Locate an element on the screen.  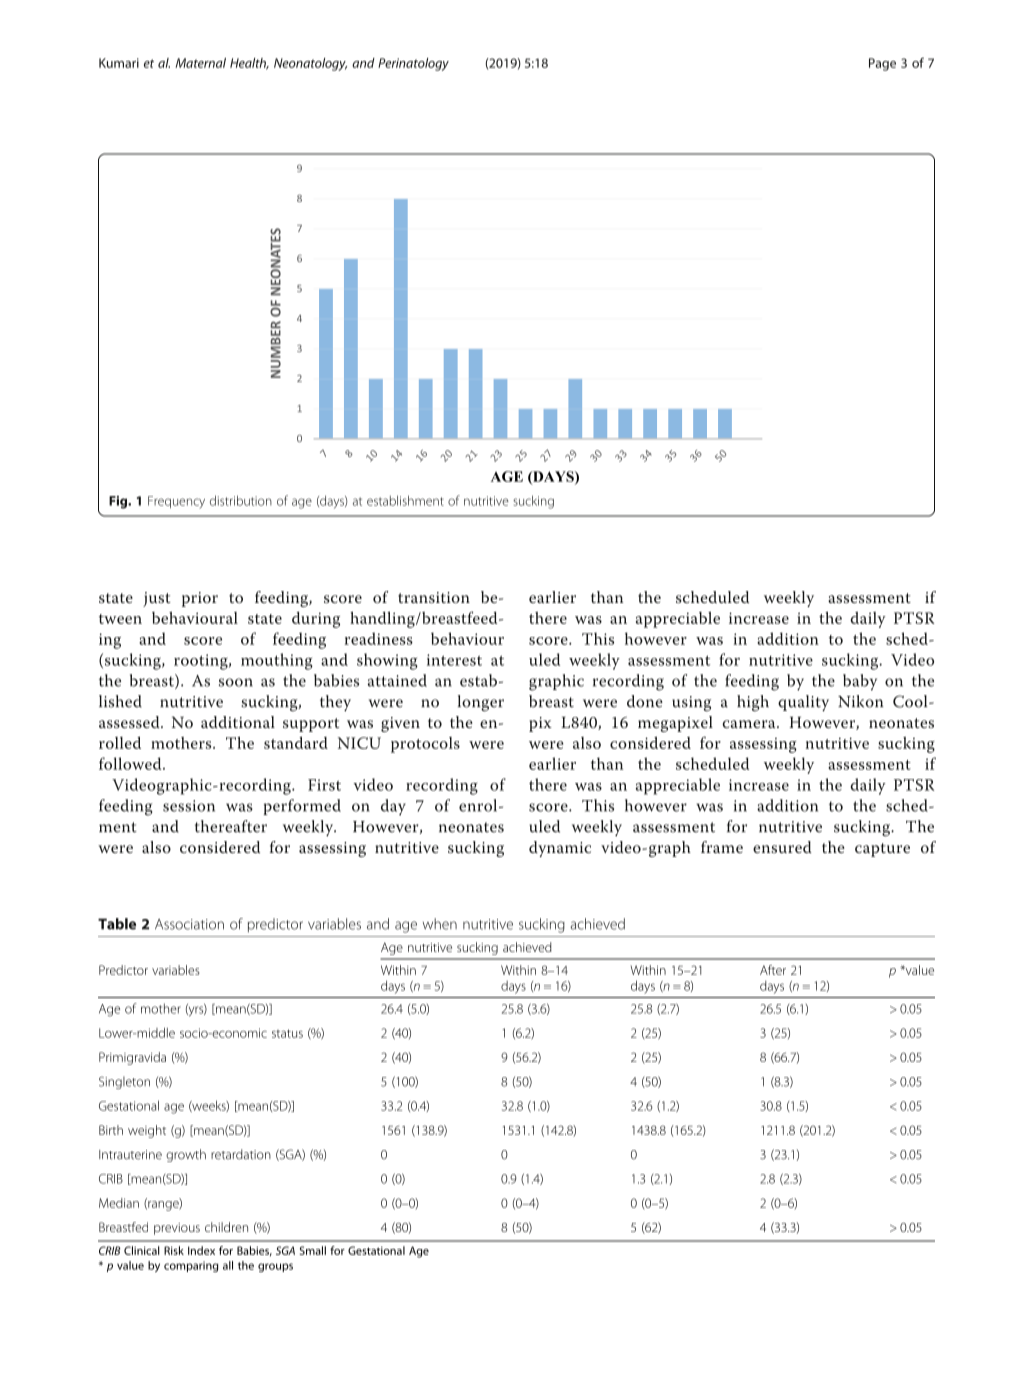
transition is located at coordinates (434, 597).
